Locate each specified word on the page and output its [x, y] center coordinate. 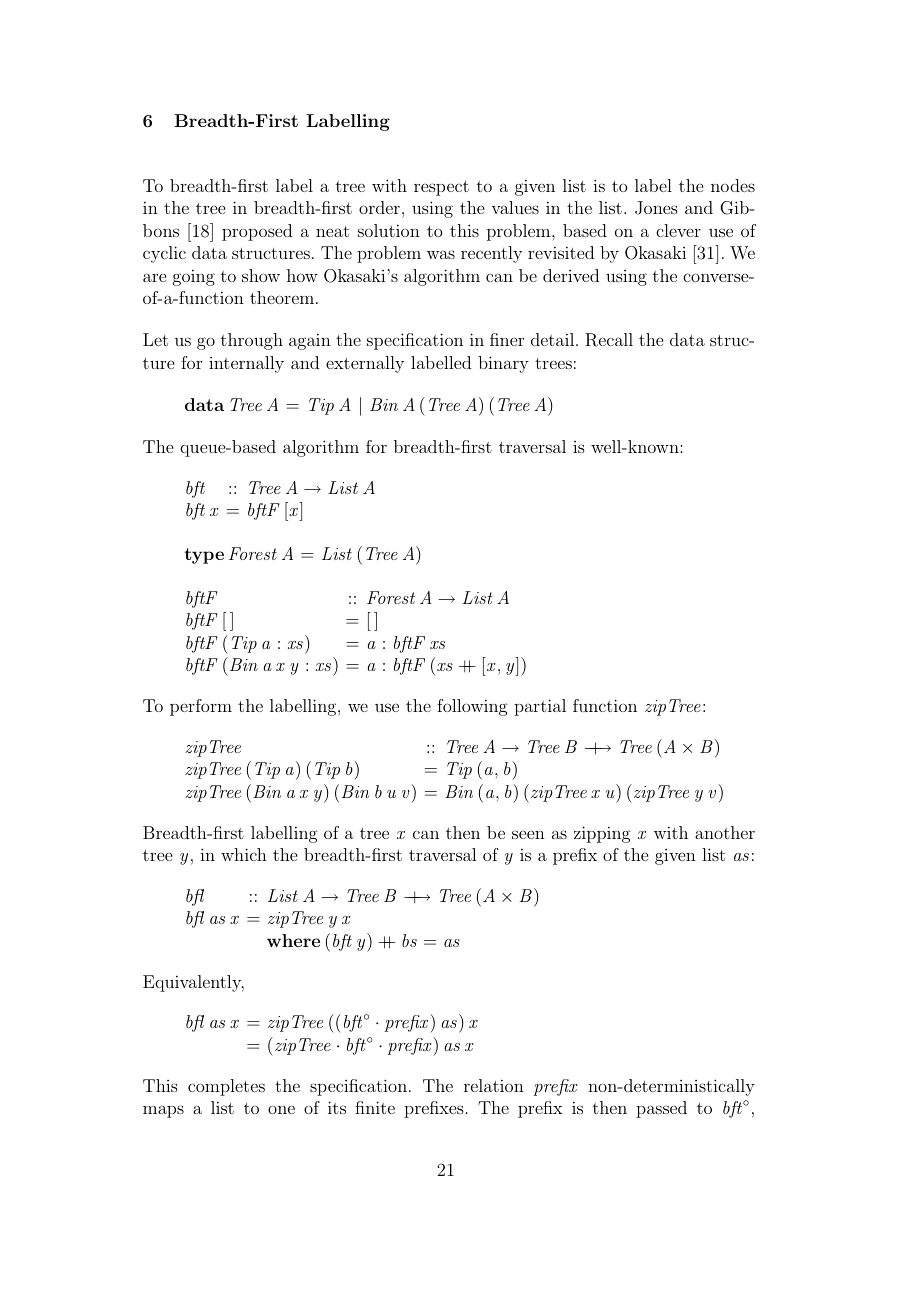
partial [540, 707]
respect [441, 188]
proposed [257, 232]
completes [226, 1087]
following [472, 707]
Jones [656, 208]
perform [201, 707]
